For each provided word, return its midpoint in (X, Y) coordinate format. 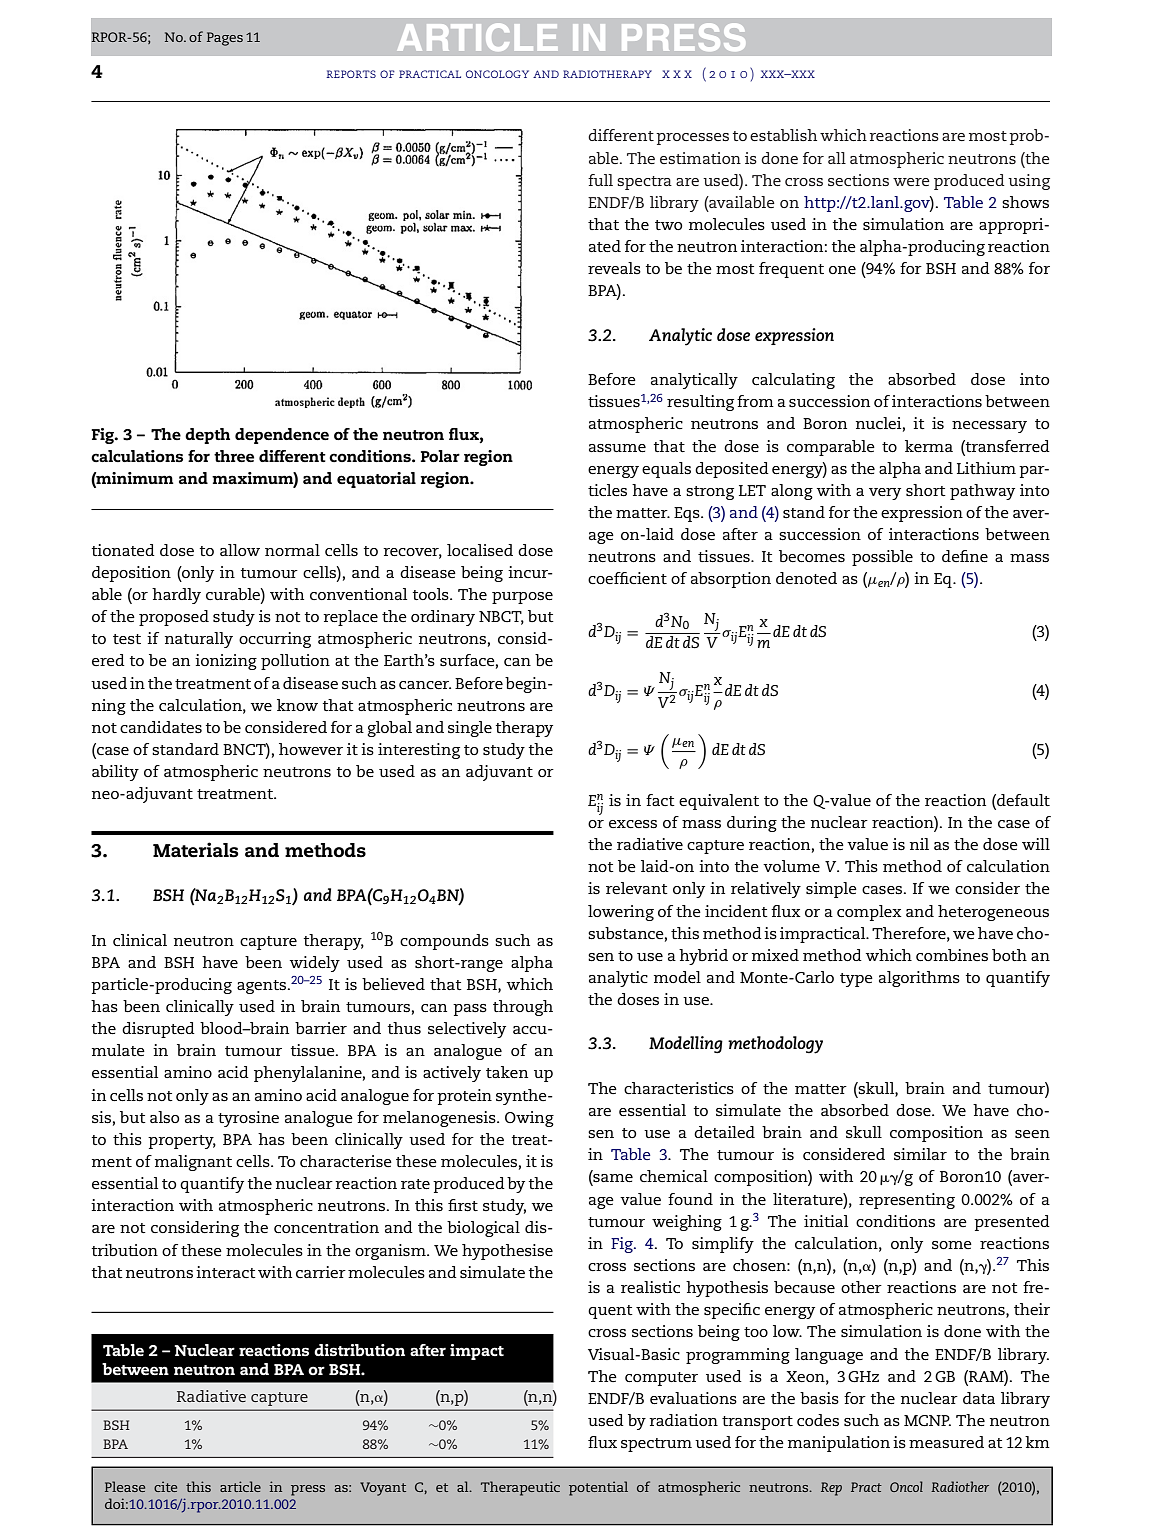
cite (165, 1486)
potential (598, 1488)
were (911, 182)
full (600, 180)
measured (946, 1442)
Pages (225, 39)
